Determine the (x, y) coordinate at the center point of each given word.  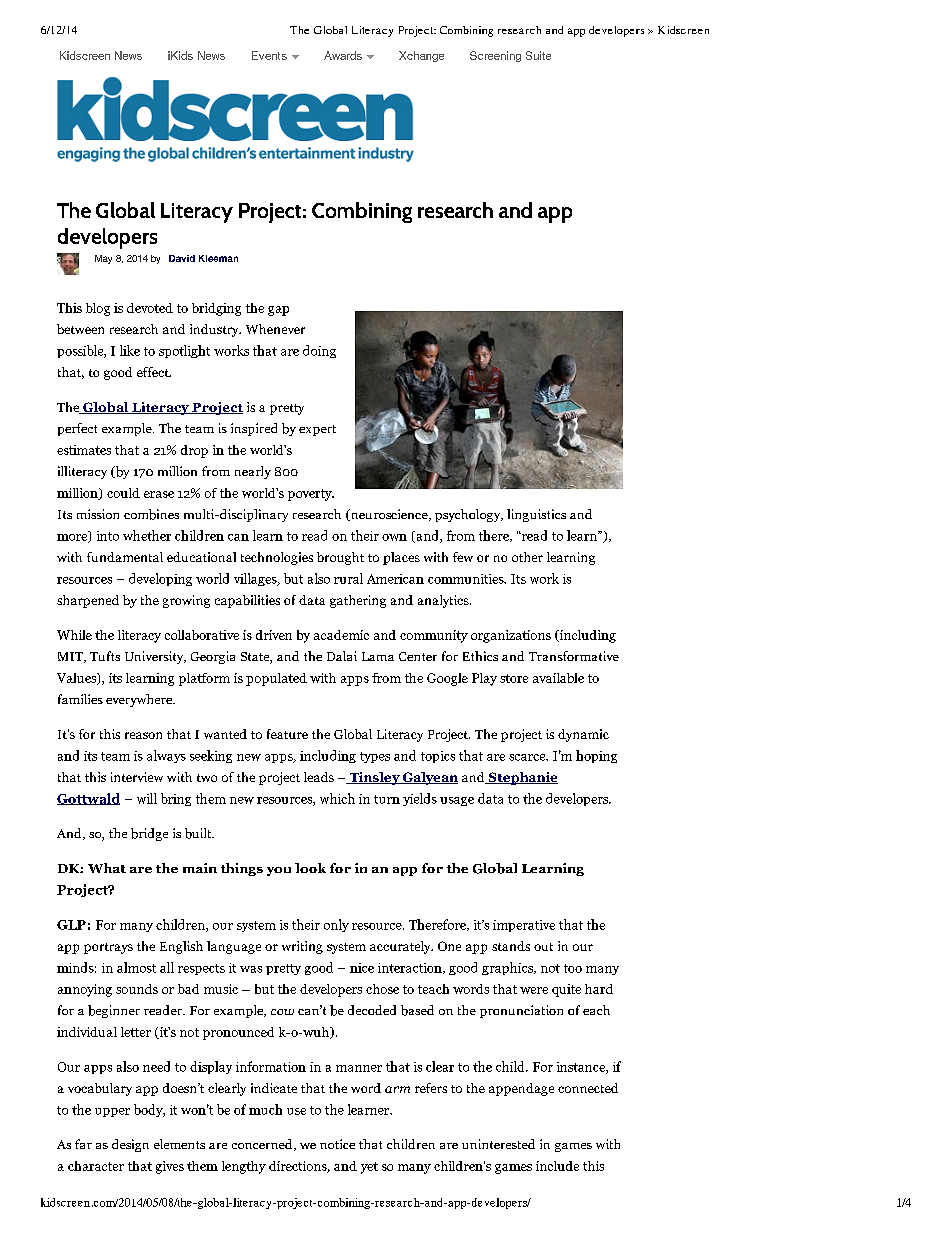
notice (337, 1144)
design (130, 1145)
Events (269, 55)
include (557, 1166)
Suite (538, 55)
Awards (343, 55)
